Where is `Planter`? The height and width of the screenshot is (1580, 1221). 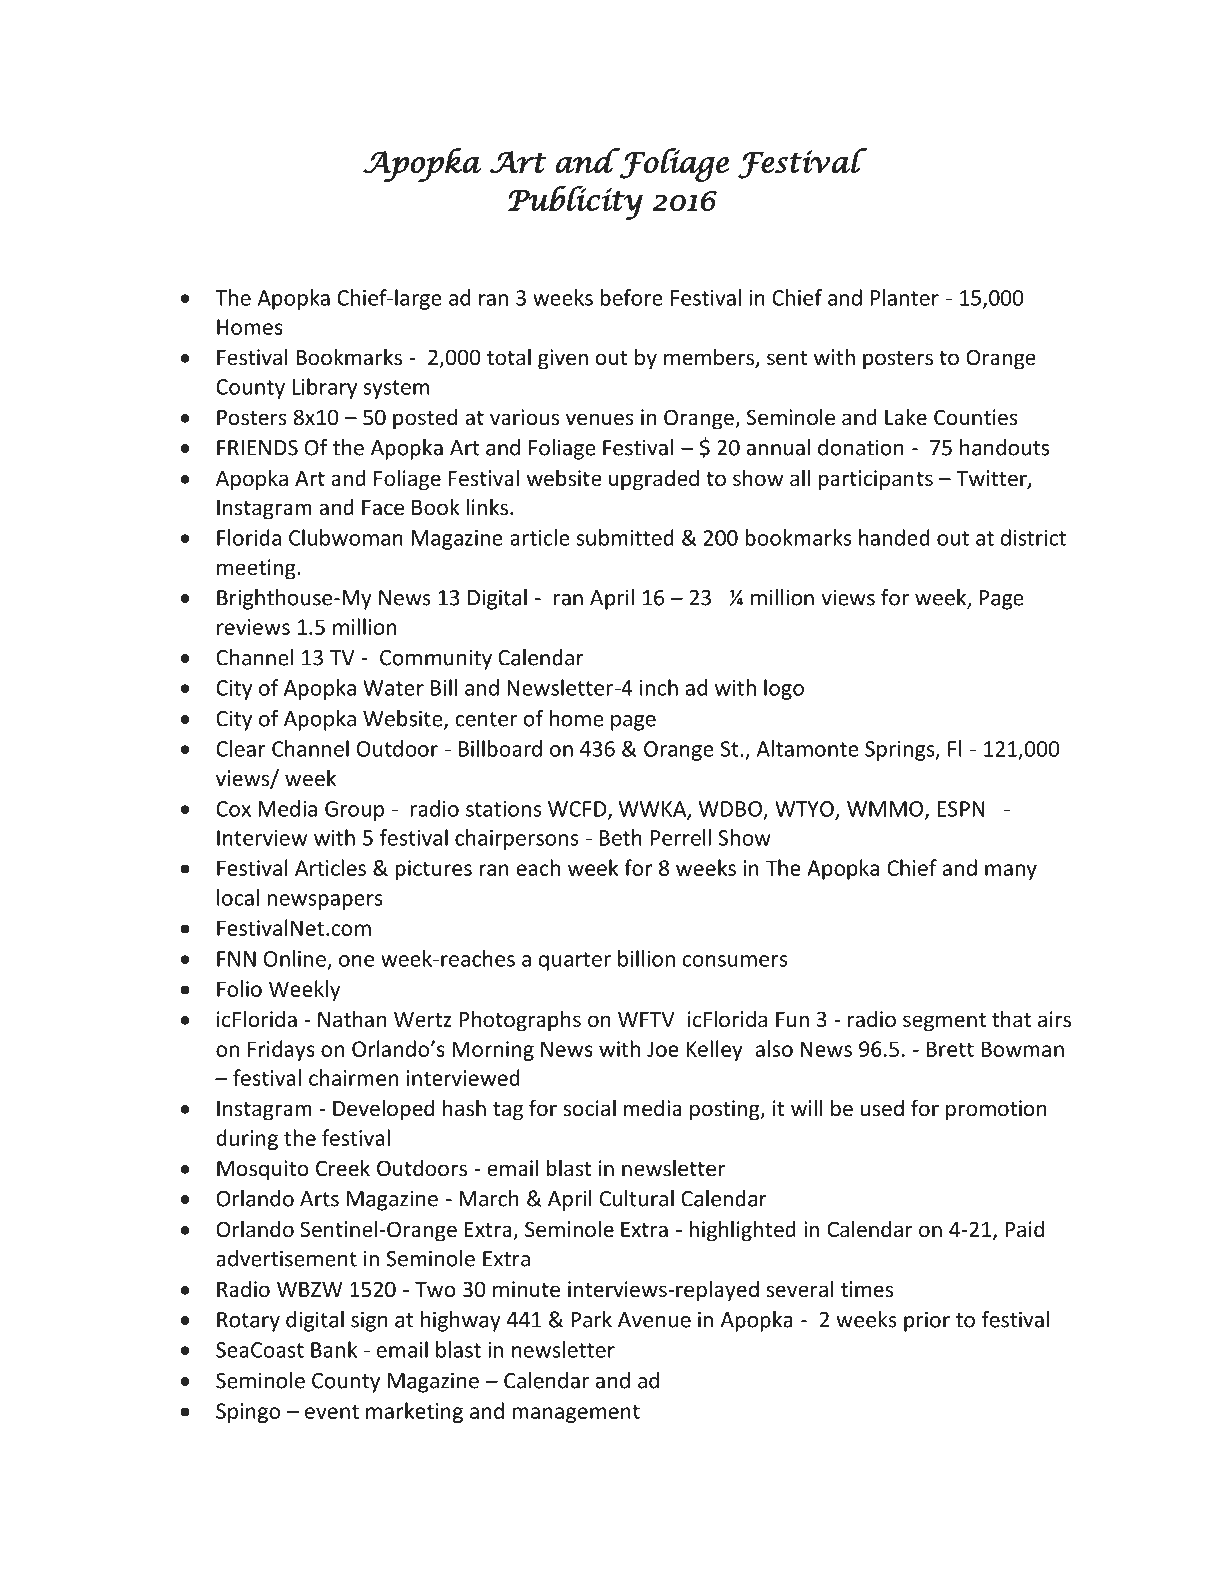 Planter is located at coordinates (904, 297).
